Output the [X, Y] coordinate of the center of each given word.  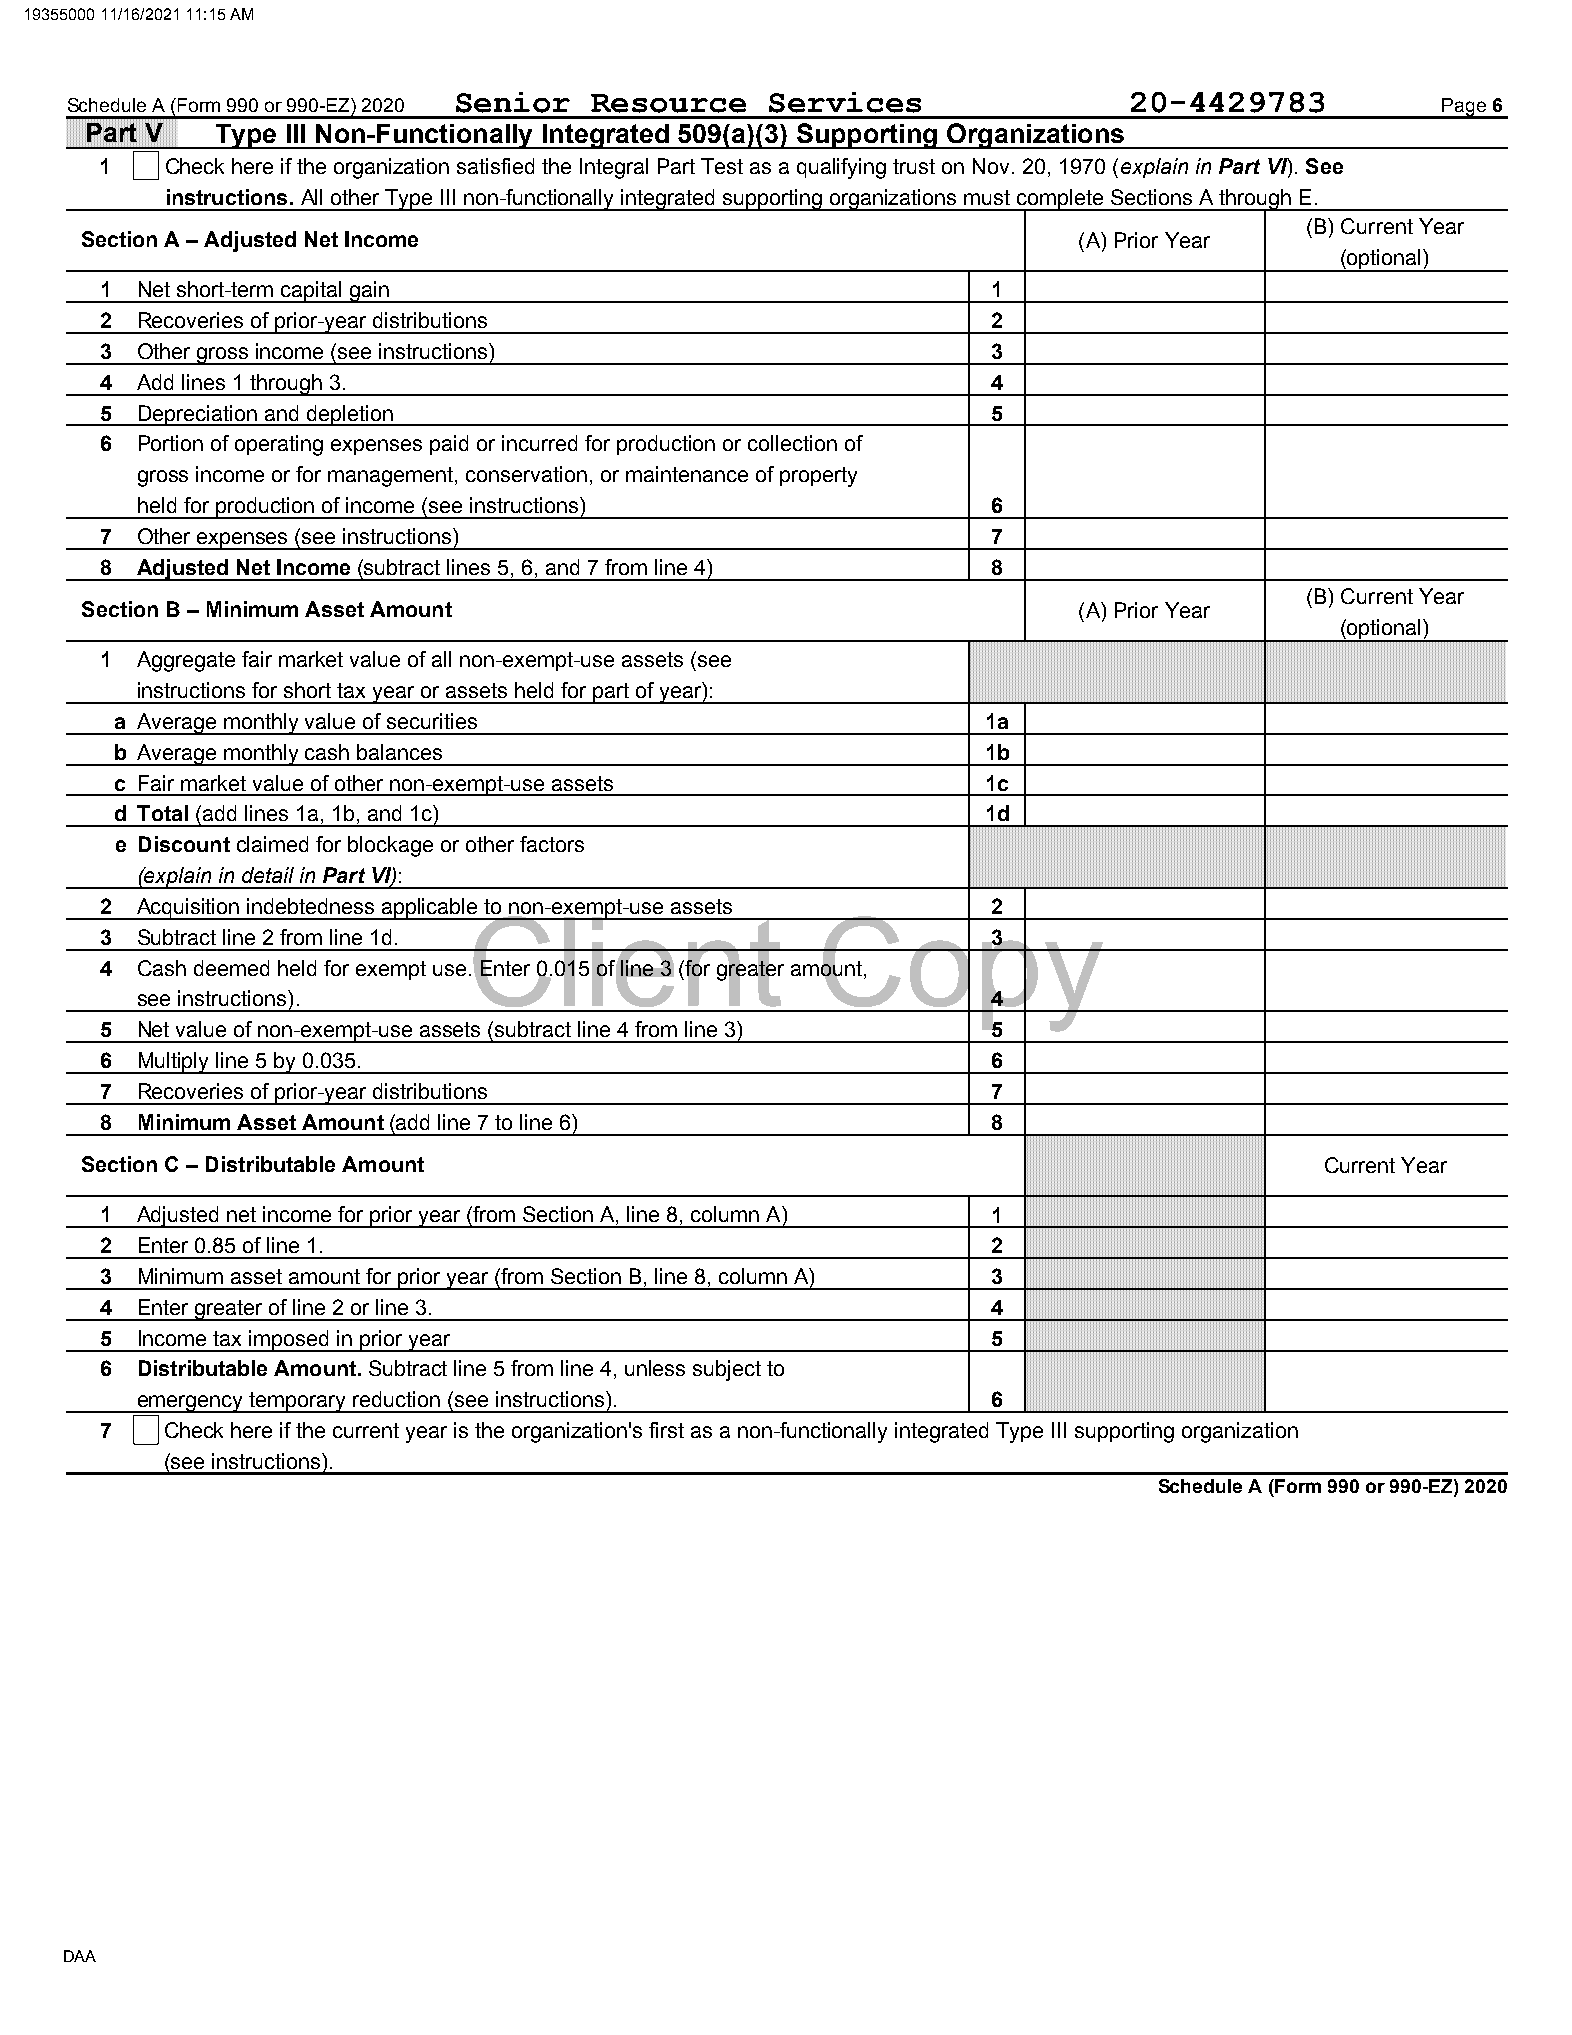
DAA [80, 1956]
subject [727, 1370]
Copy [963, 974]
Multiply [174, 1063]
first [666, 1430]
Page [1464, 108]
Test [722, 166]
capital [311, 292]
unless [655, 1368]
